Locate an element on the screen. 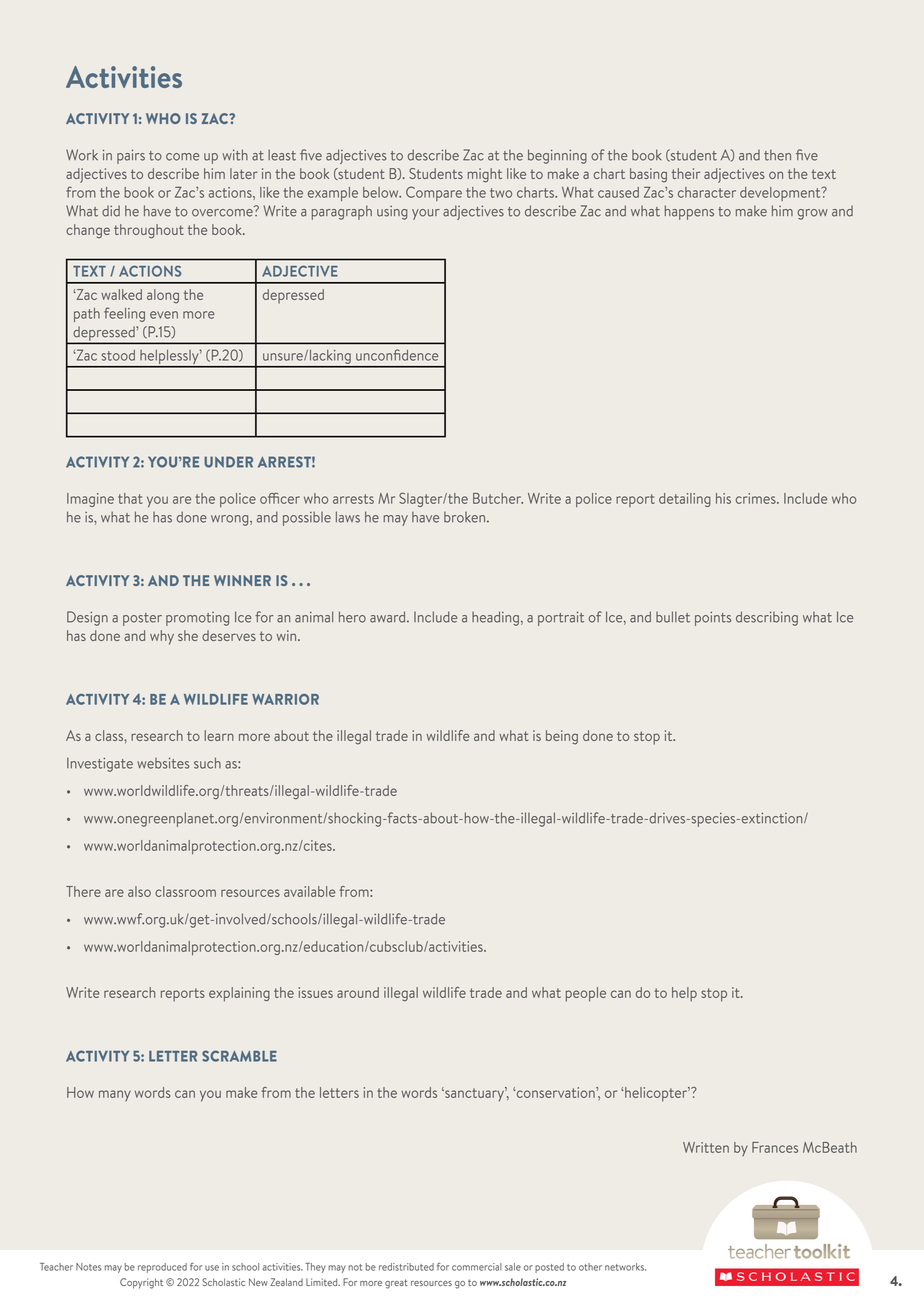 The width and height of the screenshot is (924, 1308). being is located at coordinates (562, 737).
